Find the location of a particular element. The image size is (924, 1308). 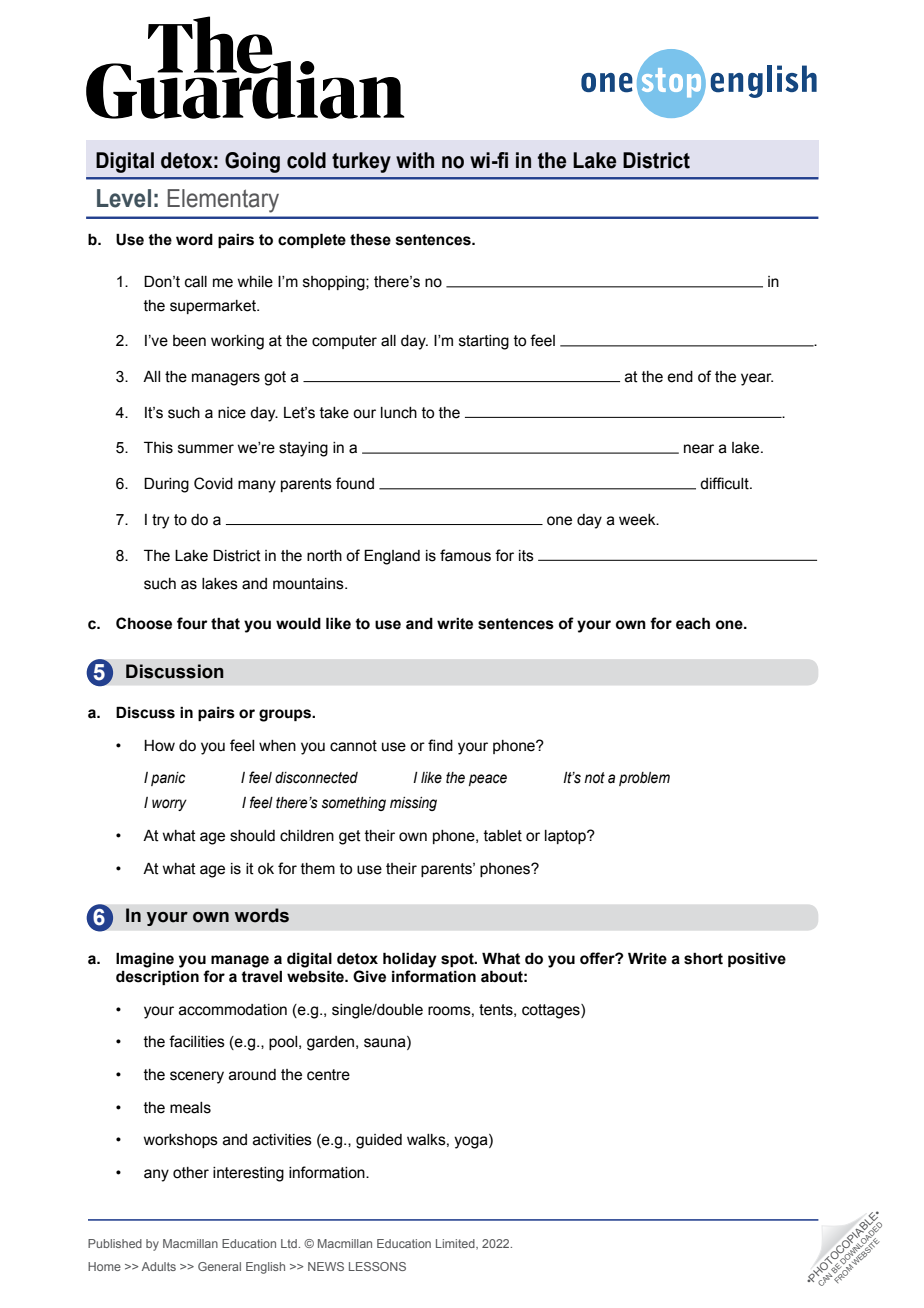

short is located at coordinates (703, 959).
